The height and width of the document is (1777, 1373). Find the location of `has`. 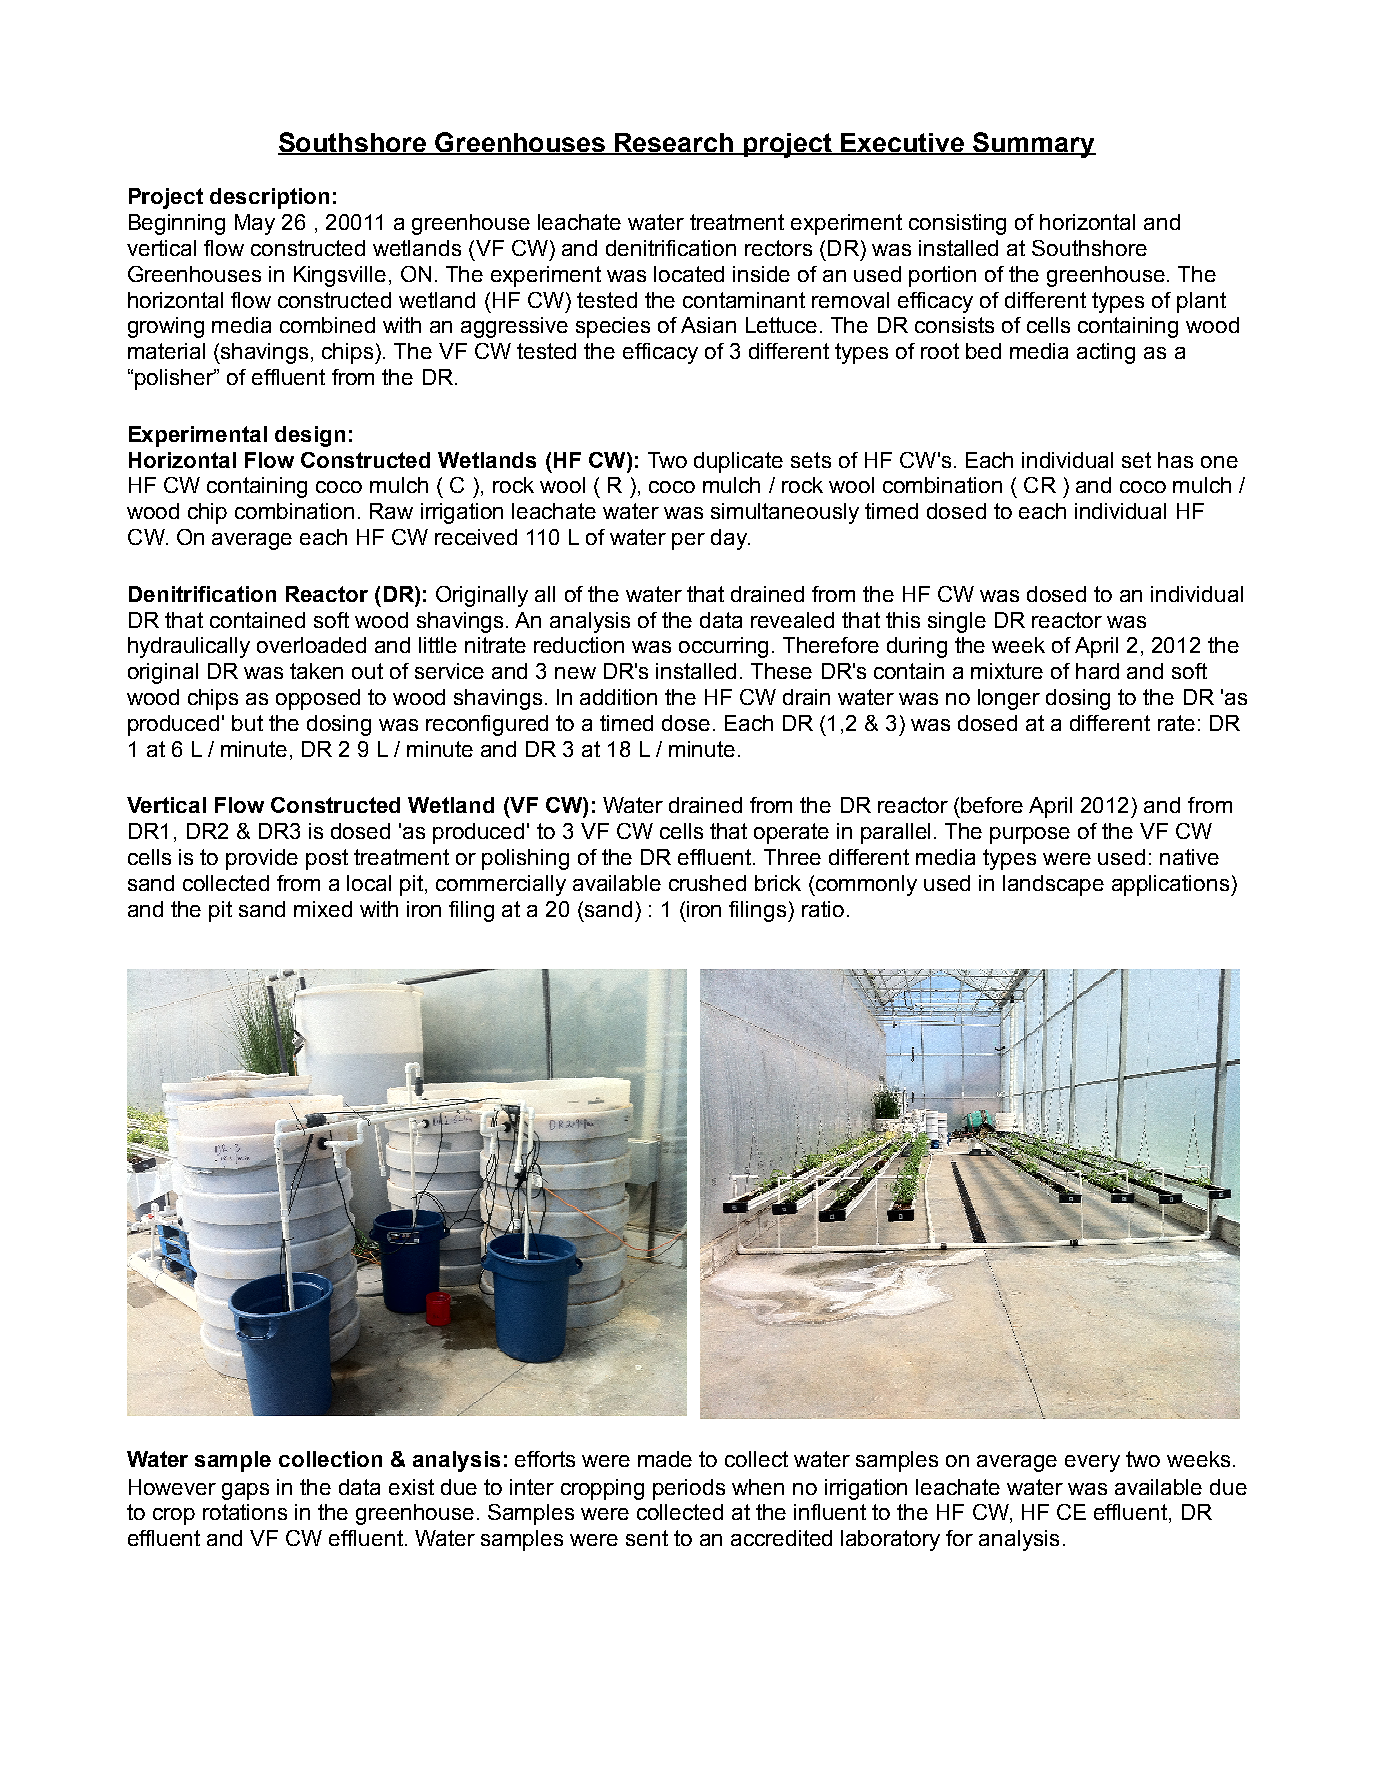

has is located at coordinates (1175, 460).
